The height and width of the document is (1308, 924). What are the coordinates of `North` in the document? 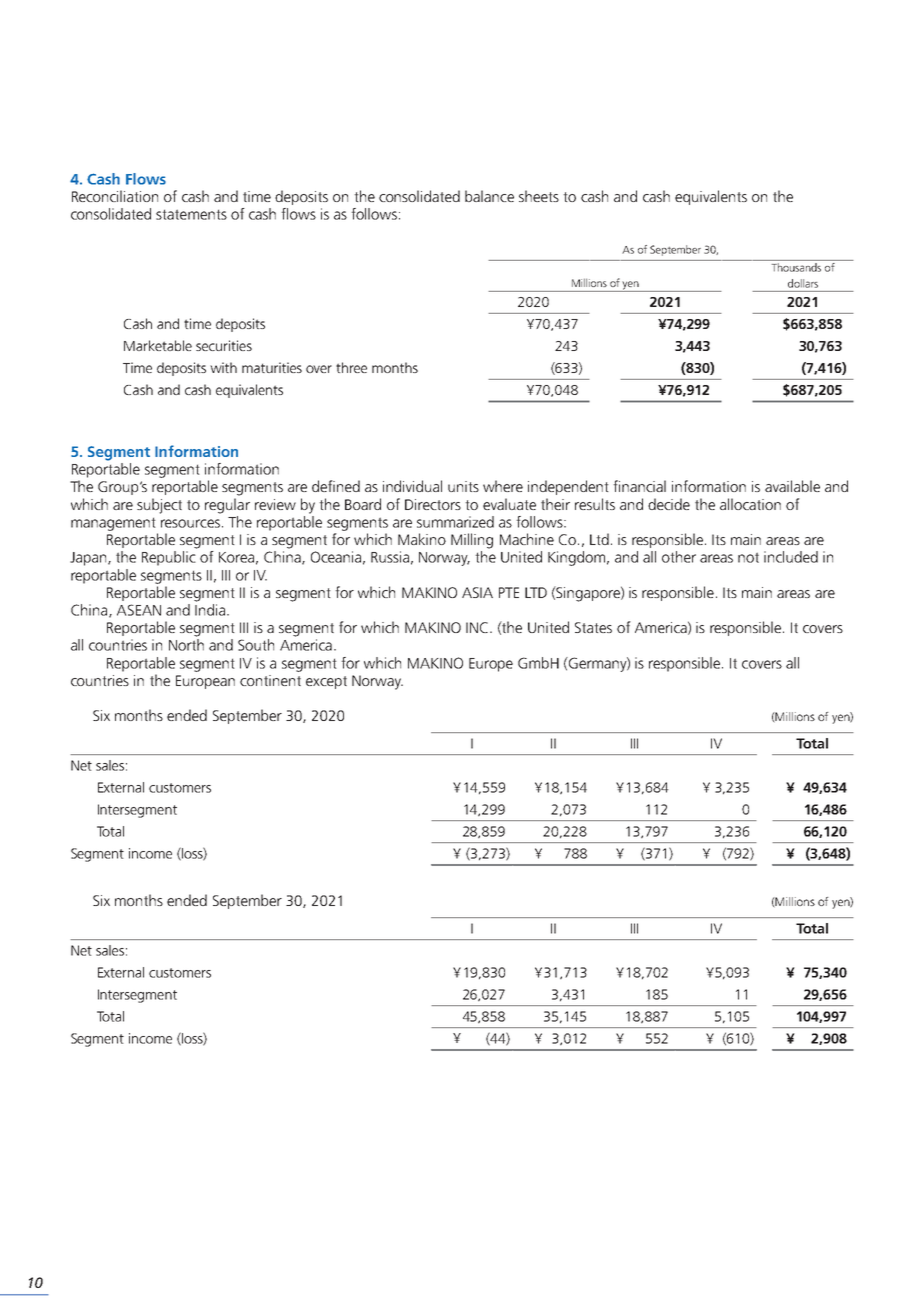 It's located at (186, 645).
